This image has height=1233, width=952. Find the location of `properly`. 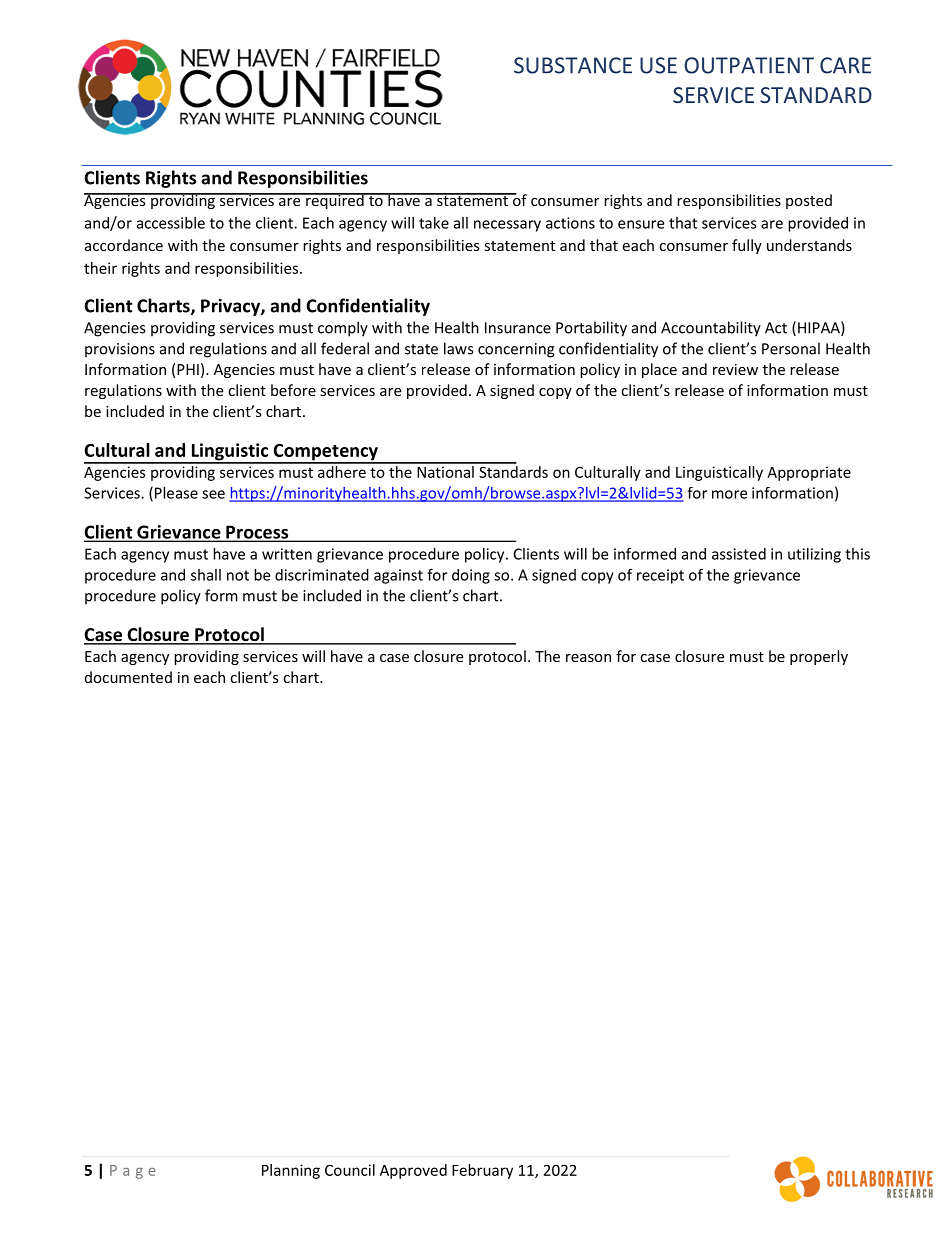

properly is located at coordinates (819, 657).
